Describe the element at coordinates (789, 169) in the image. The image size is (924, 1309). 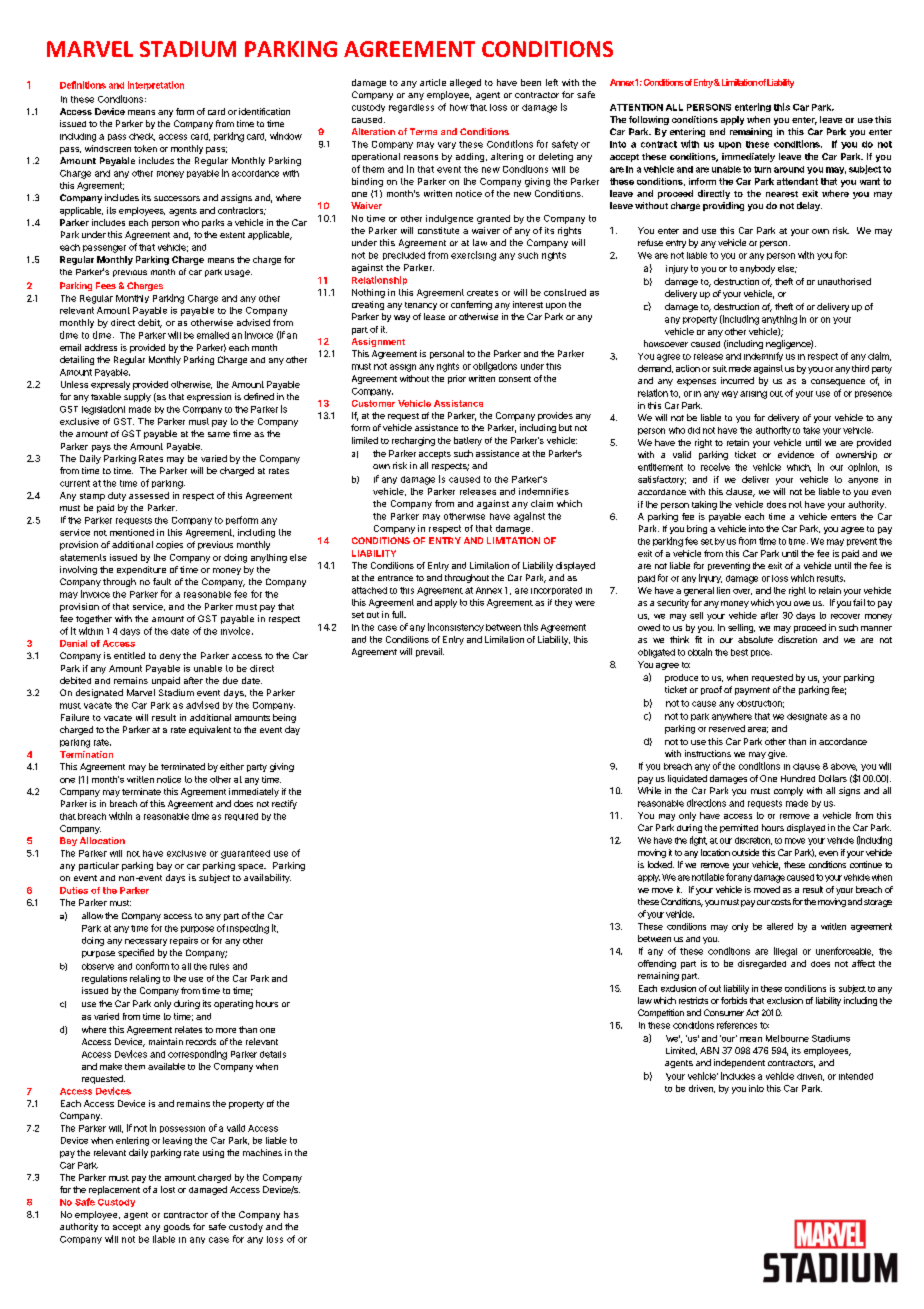
I see `around` at that location.
